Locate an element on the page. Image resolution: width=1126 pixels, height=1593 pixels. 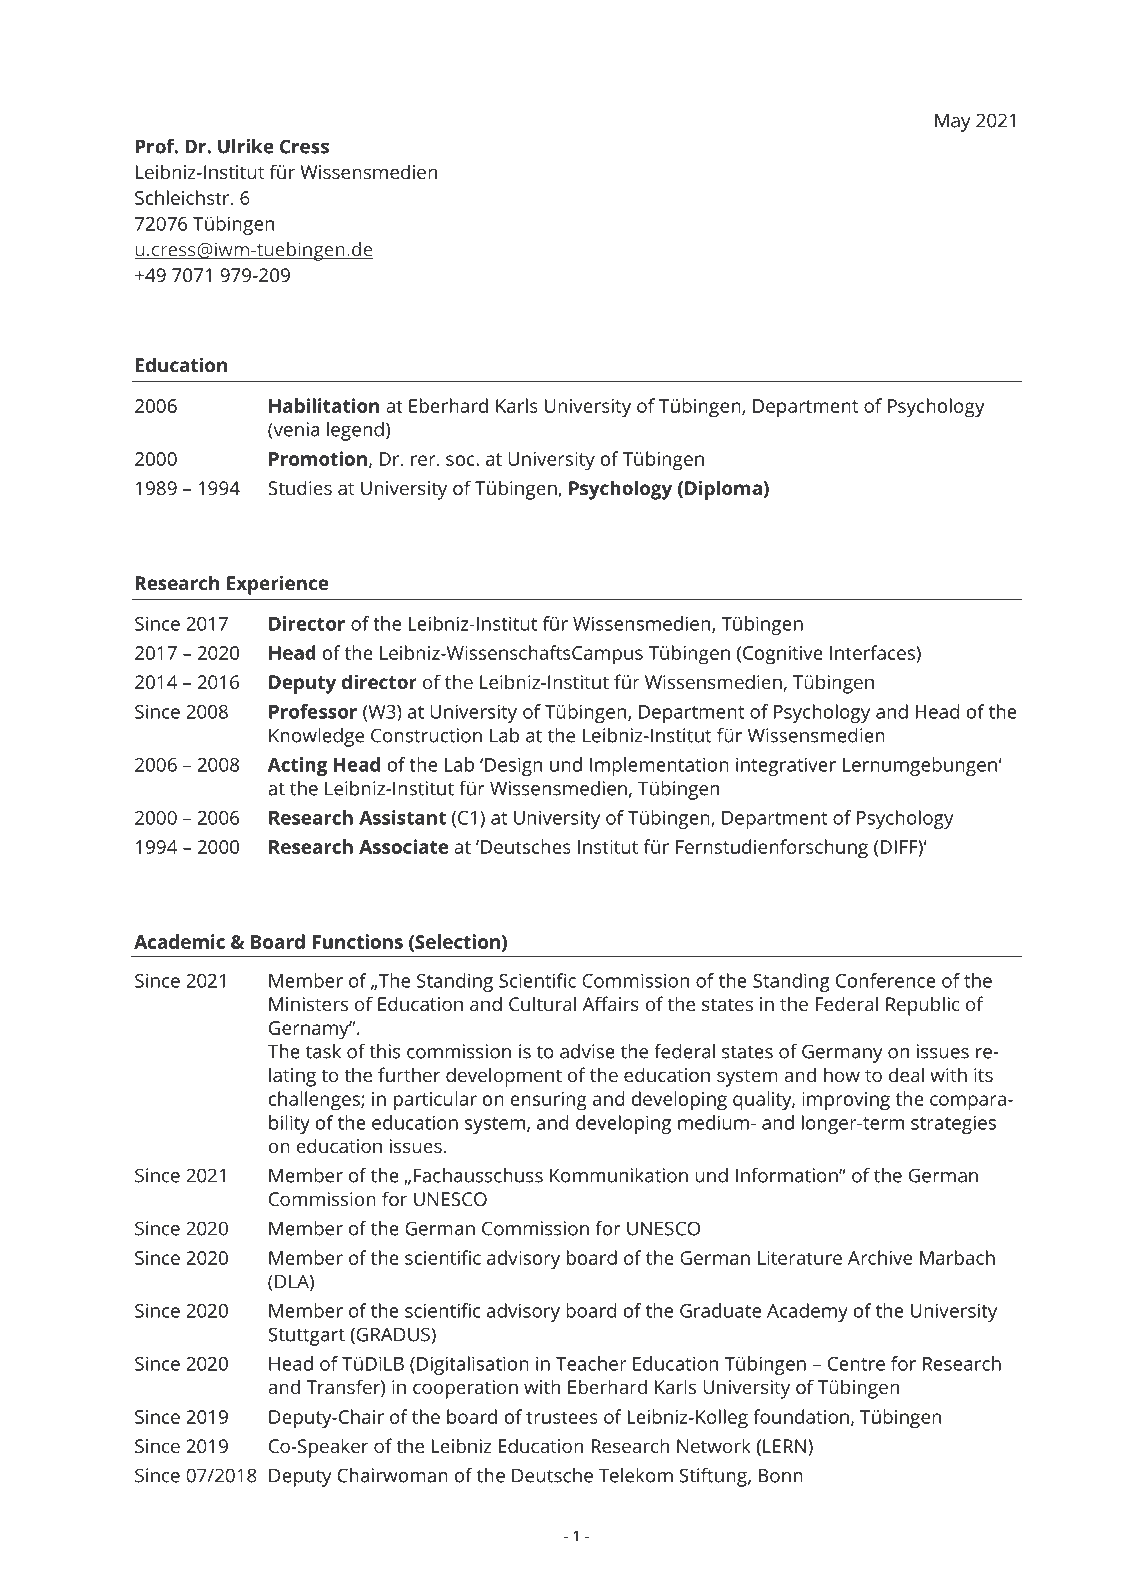
Stuttgart is located at coordinates (306, 1336).
